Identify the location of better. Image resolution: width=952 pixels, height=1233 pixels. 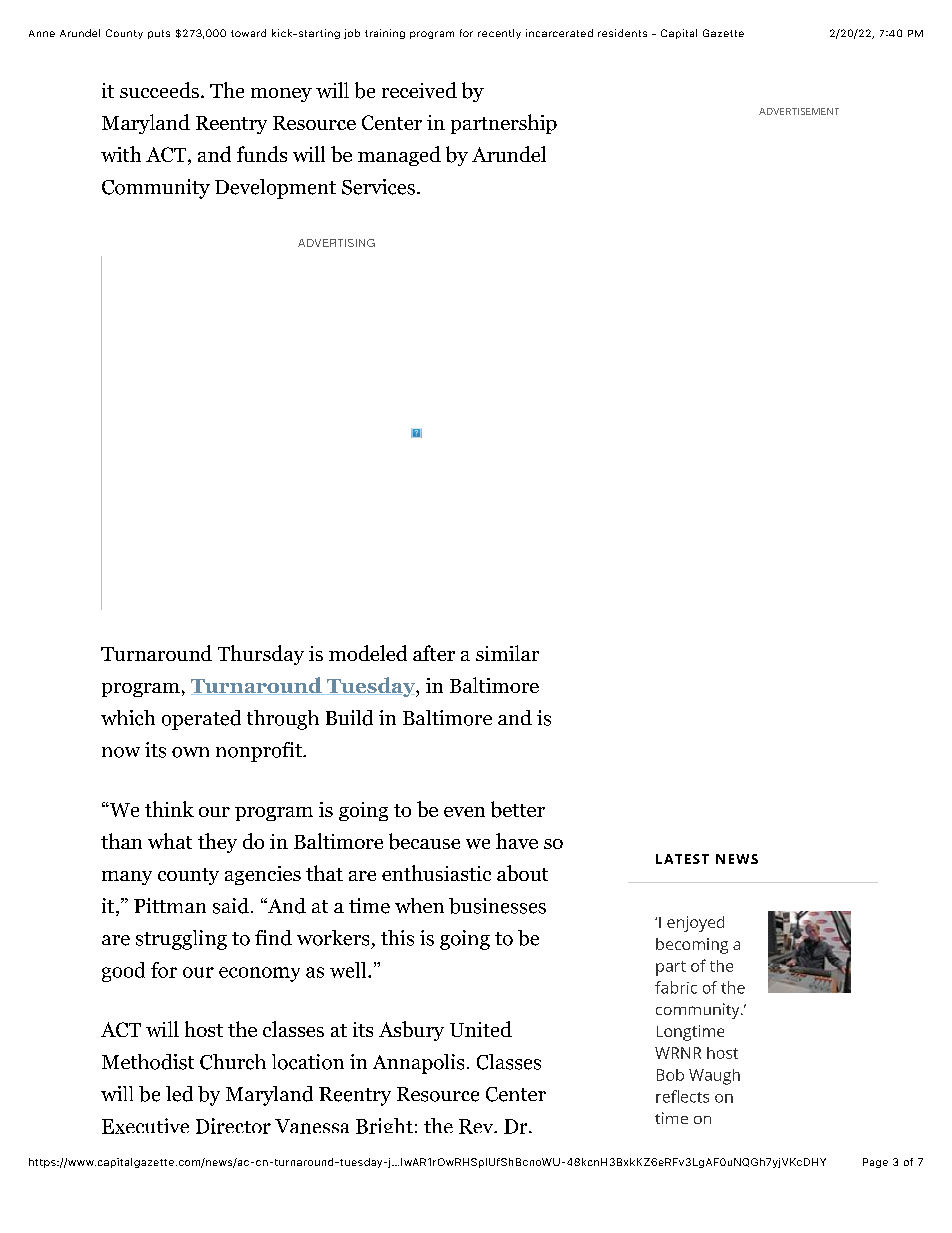
(518, 809).
